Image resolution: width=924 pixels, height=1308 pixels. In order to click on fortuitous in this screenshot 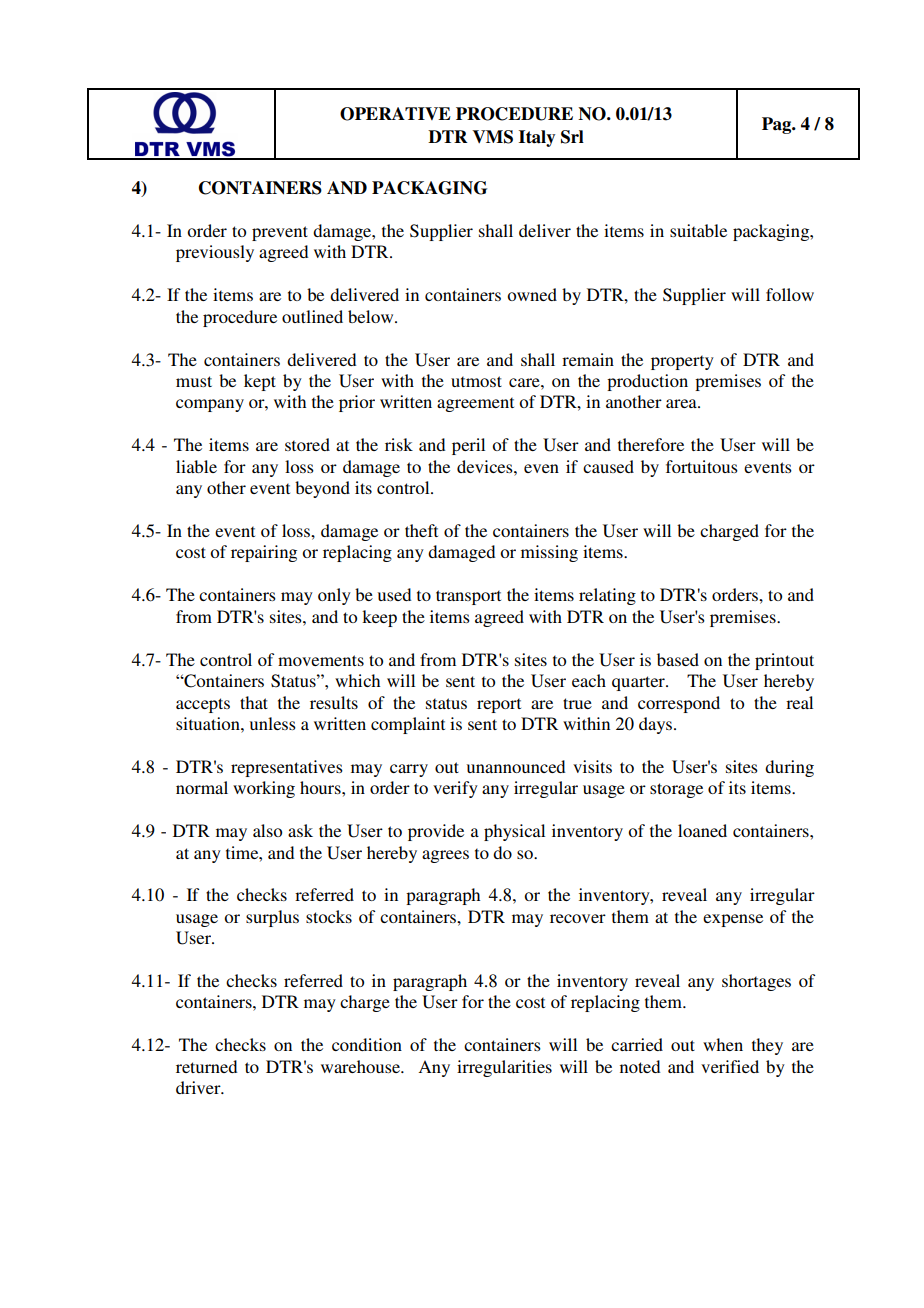, I will do `click(702, 466)`.
